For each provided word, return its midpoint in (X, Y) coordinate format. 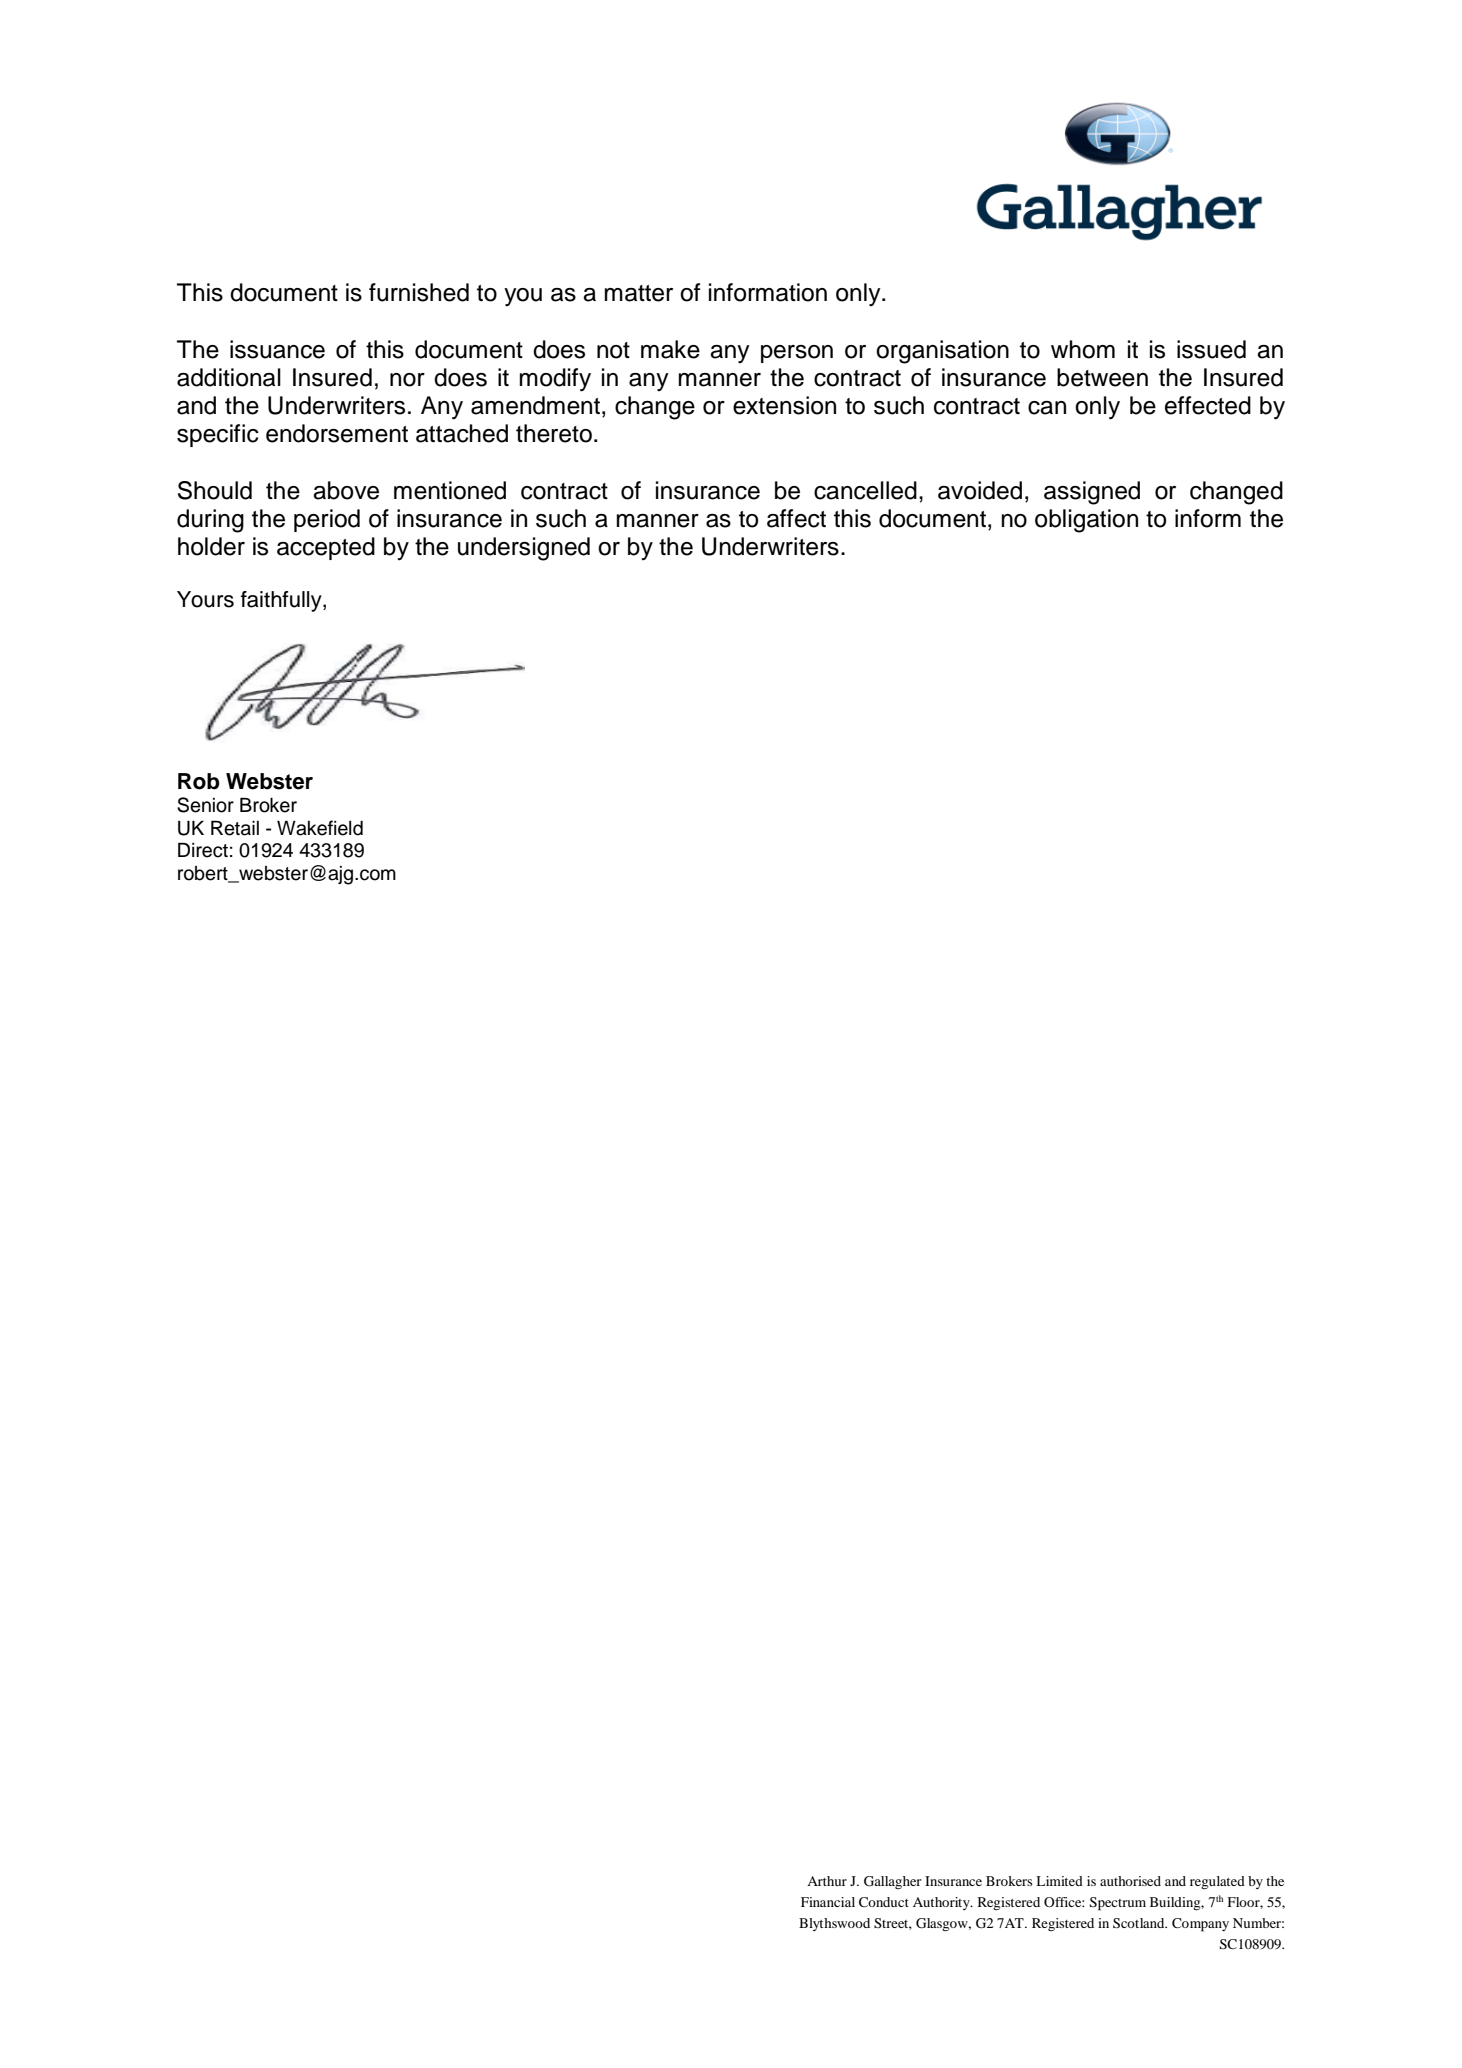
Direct (203, 850)
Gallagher (892, 1882)
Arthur (827, 1881)
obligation (1086, 521)
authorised (1130, 1881)
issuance (277, 349)
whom (1083, 349)
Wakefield (320, 828)
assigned (1092, 493)
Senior (205, 805)
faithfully (282, 601)
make (670, 349)
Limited (1059, 1881)
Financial (828, 1902)
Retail (235, 828)
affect (796, 518)
